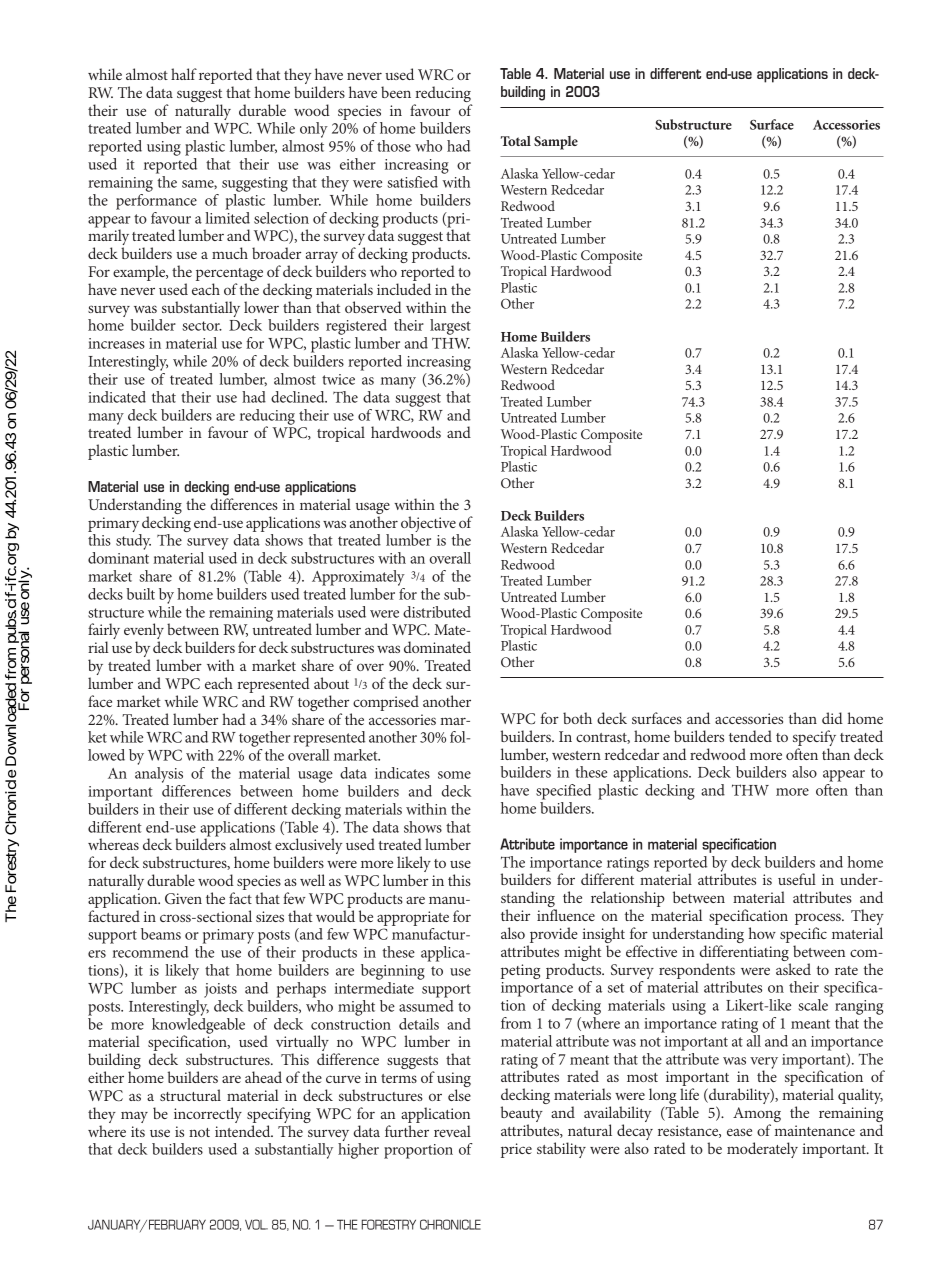 This page has width=952, height=1275. I want to click on dominated, so click(437, 647).
